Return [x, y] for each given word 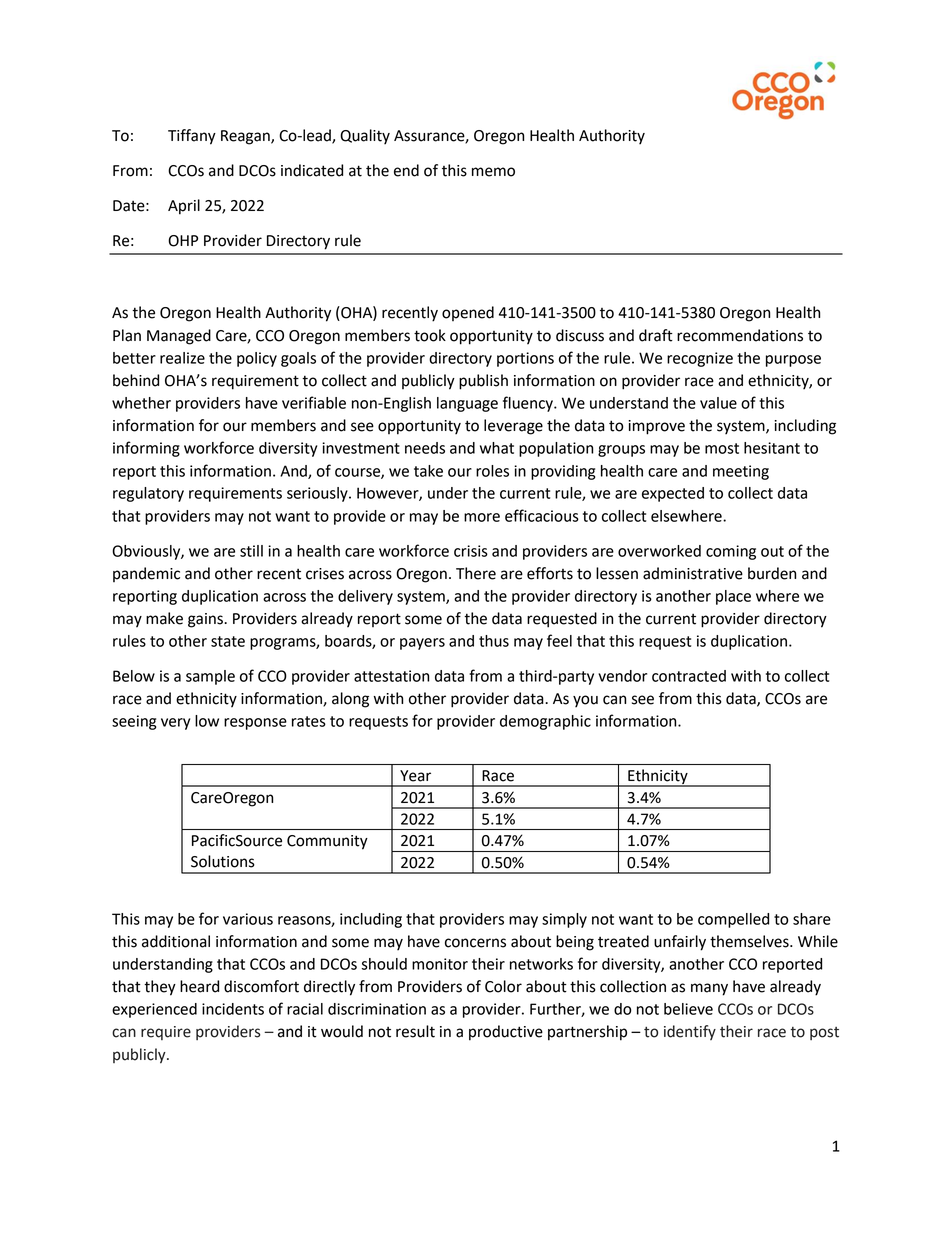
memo [493, 172]
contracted [689, 676]
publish [483, 382]
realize [182, 358]
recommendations [740, 335]
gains [206, 620]
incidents [233, 1009]
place [733, 597]
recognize [700, 359]
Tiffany [192, 137]
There [476, 573]
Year [415, 776]
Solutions [223, 861]
